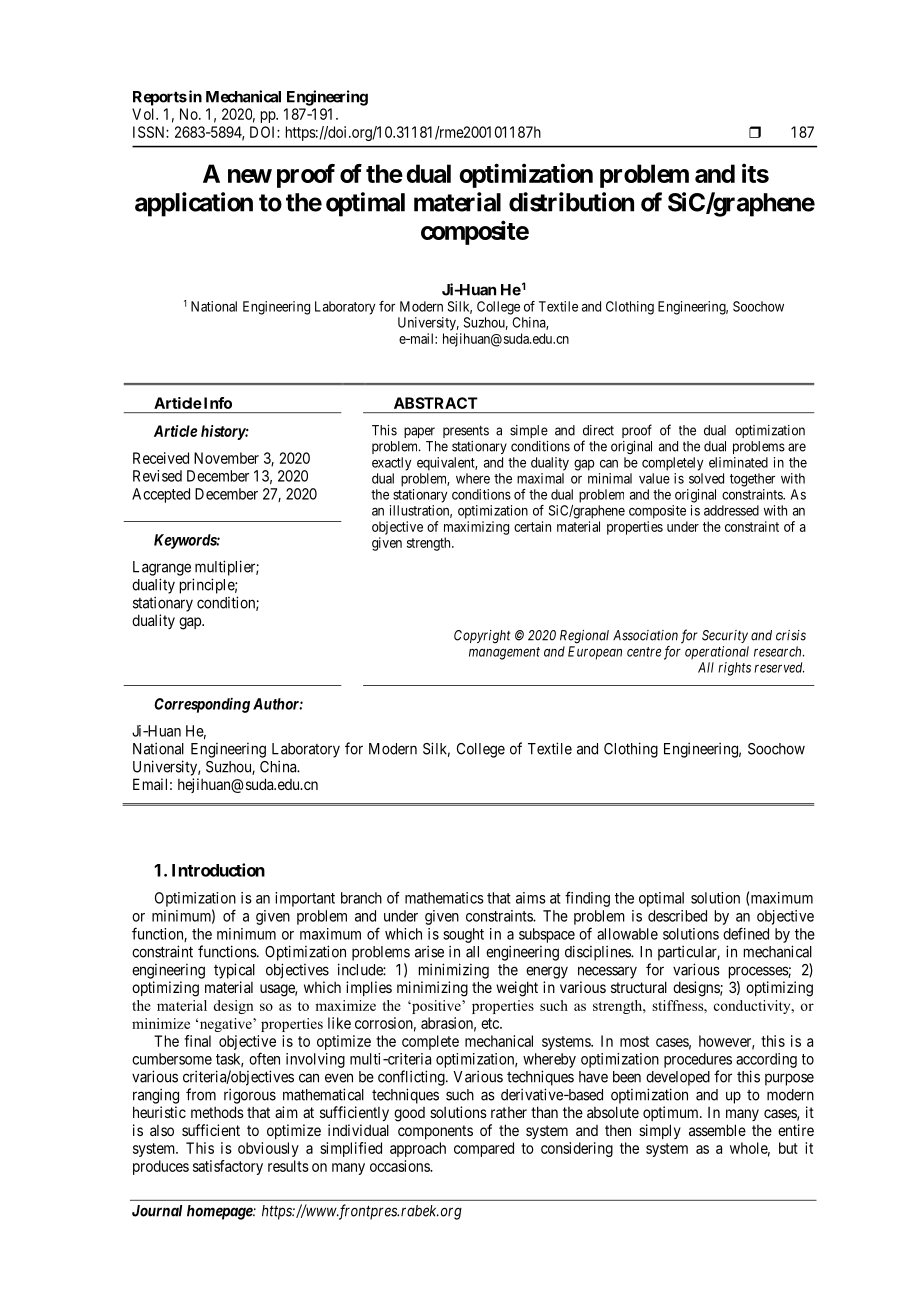  Describe the element at coordinates (571, 202) in the screenshot. I see `distribution` at that location.
